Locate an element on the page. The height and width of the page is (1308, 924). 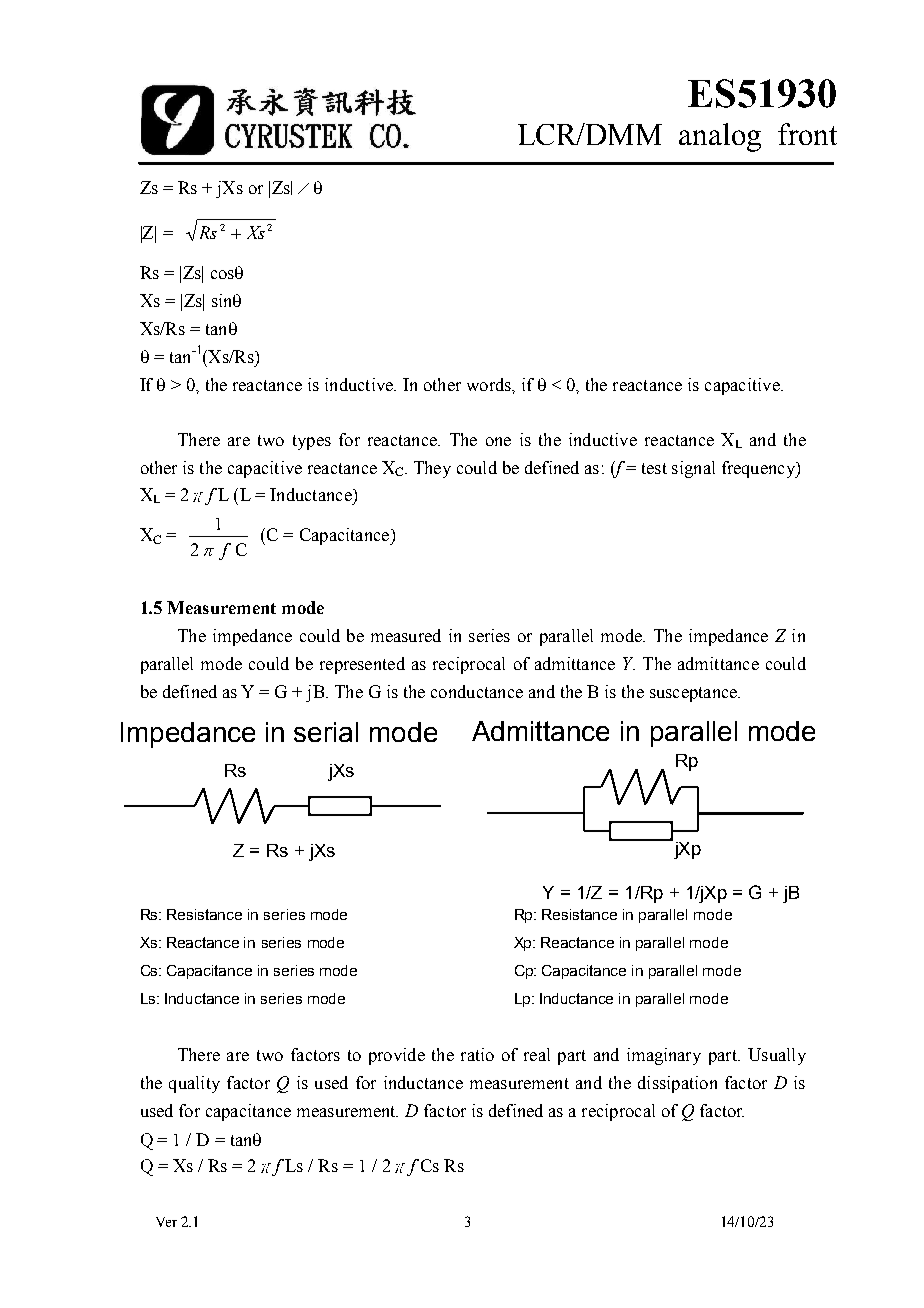
Ver is located at coordinates (166, 1222).
